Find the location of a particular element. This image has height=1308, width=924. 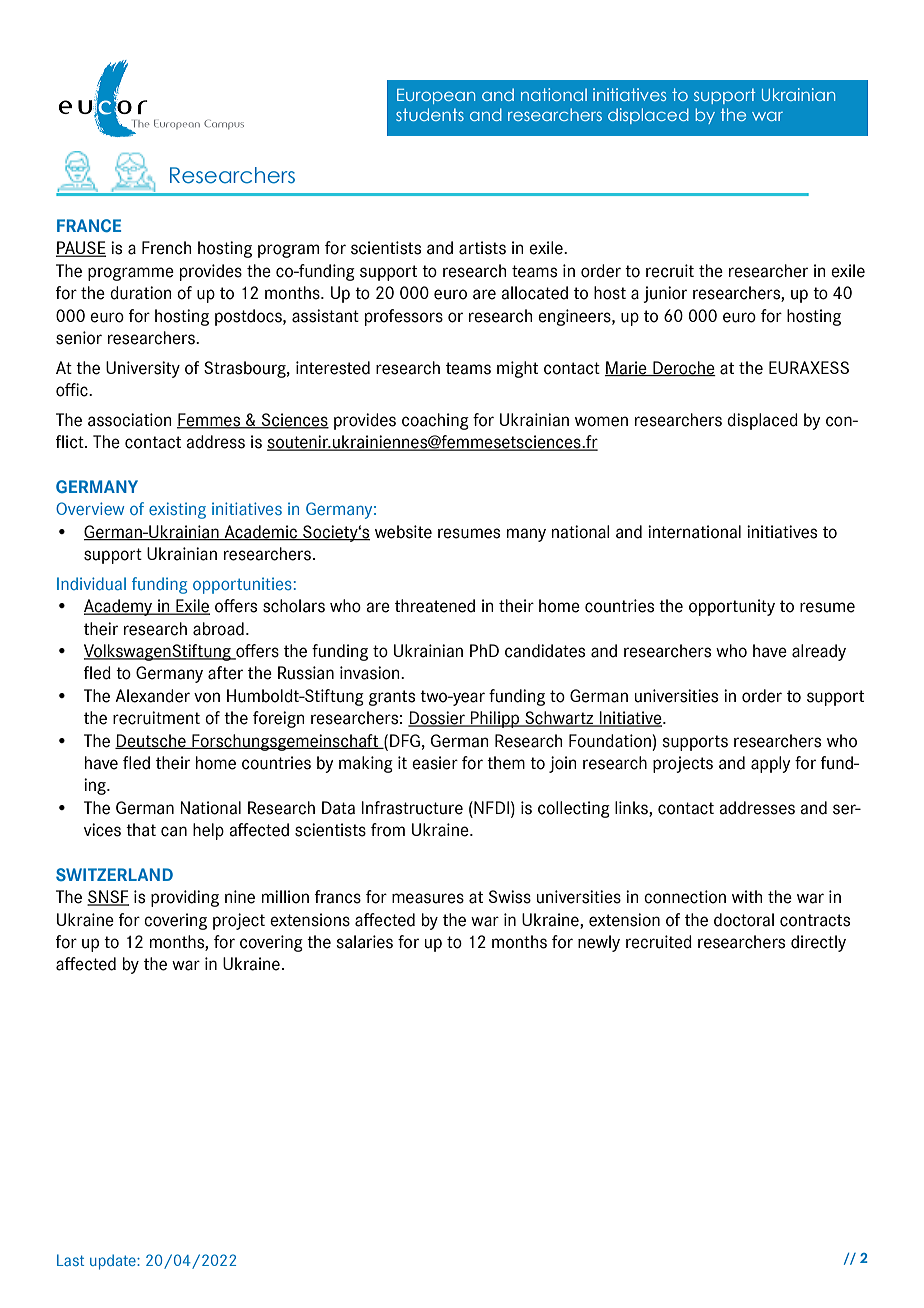

already is located at coordinates (819, 652).
